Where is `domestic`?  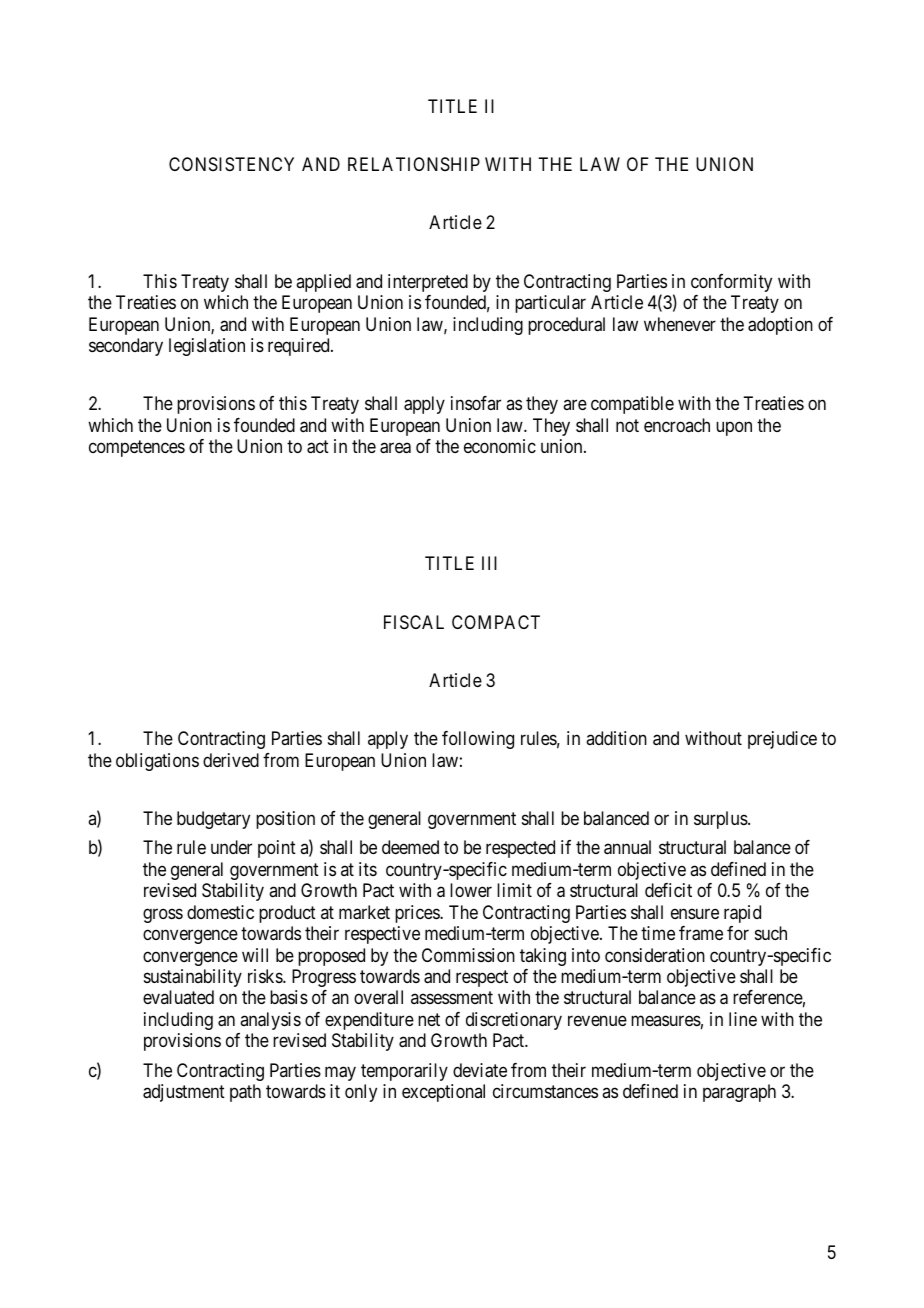
domestic is located at coordinates (220, 912).
